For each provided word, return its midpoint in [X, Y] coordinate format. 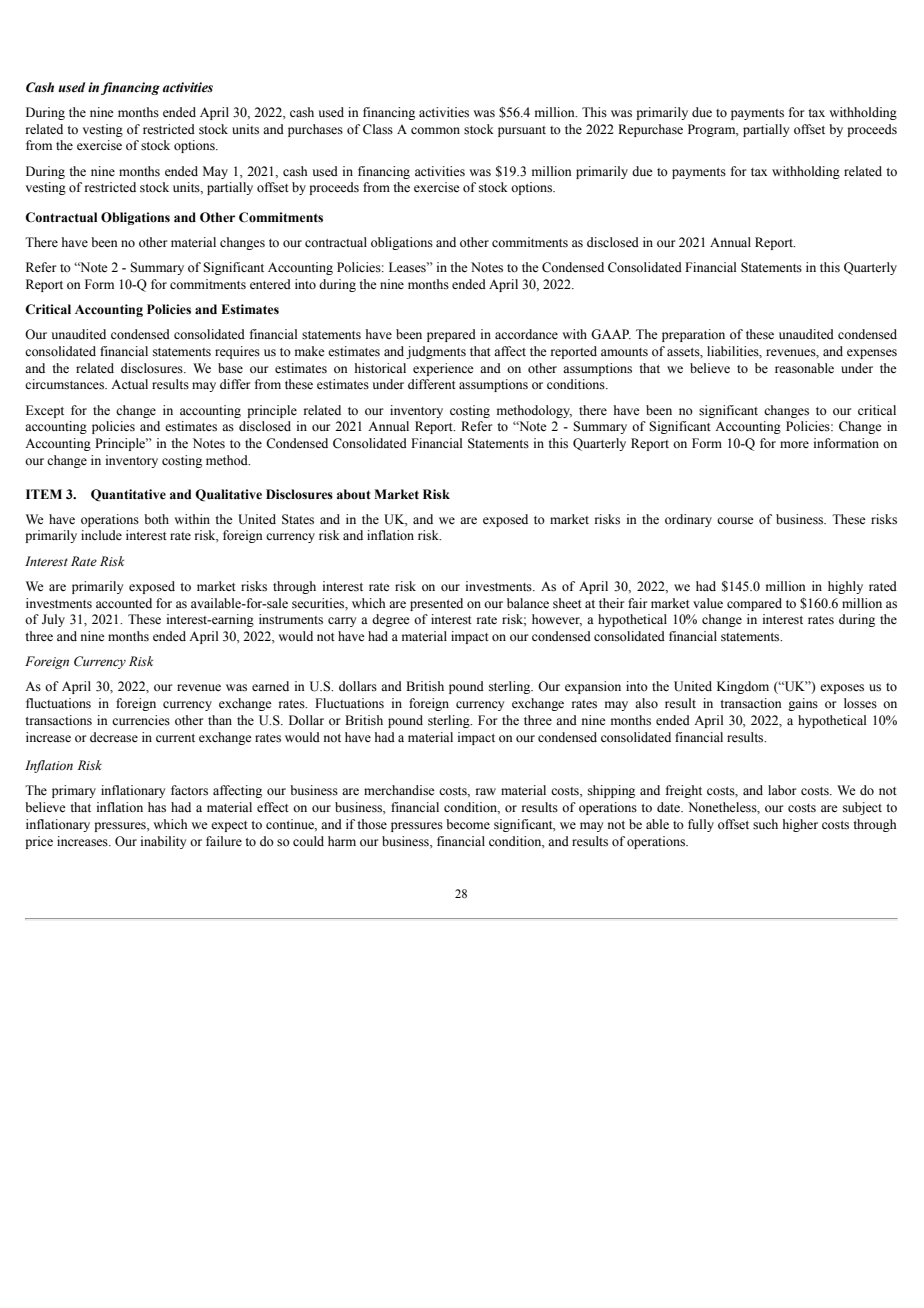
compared [754, 604]
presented [436, 604]
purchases [315, 130]
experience [443, 369]
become [468, 824]
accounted [124, 603]
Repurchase [650, 130]
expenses [872, 354]
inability [163, 842]
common [435, 131]
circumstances [66, 384]
